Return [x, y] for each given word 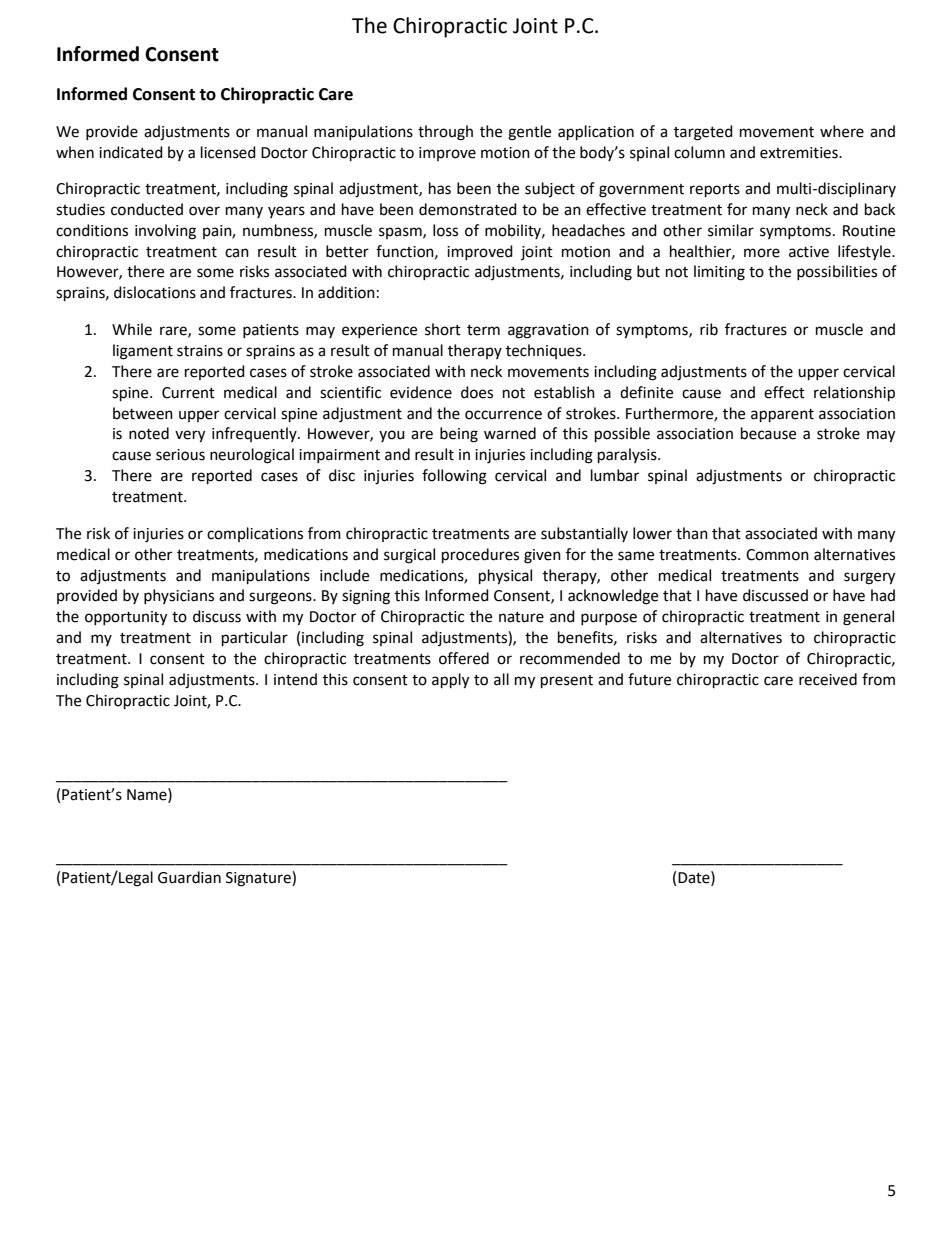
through [445, 133]
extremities [800, 153]
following [454, 477]
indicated [131, 152]
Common [777, 555]
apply [450, 681]
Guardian [189, 877]
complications [255, 534]
